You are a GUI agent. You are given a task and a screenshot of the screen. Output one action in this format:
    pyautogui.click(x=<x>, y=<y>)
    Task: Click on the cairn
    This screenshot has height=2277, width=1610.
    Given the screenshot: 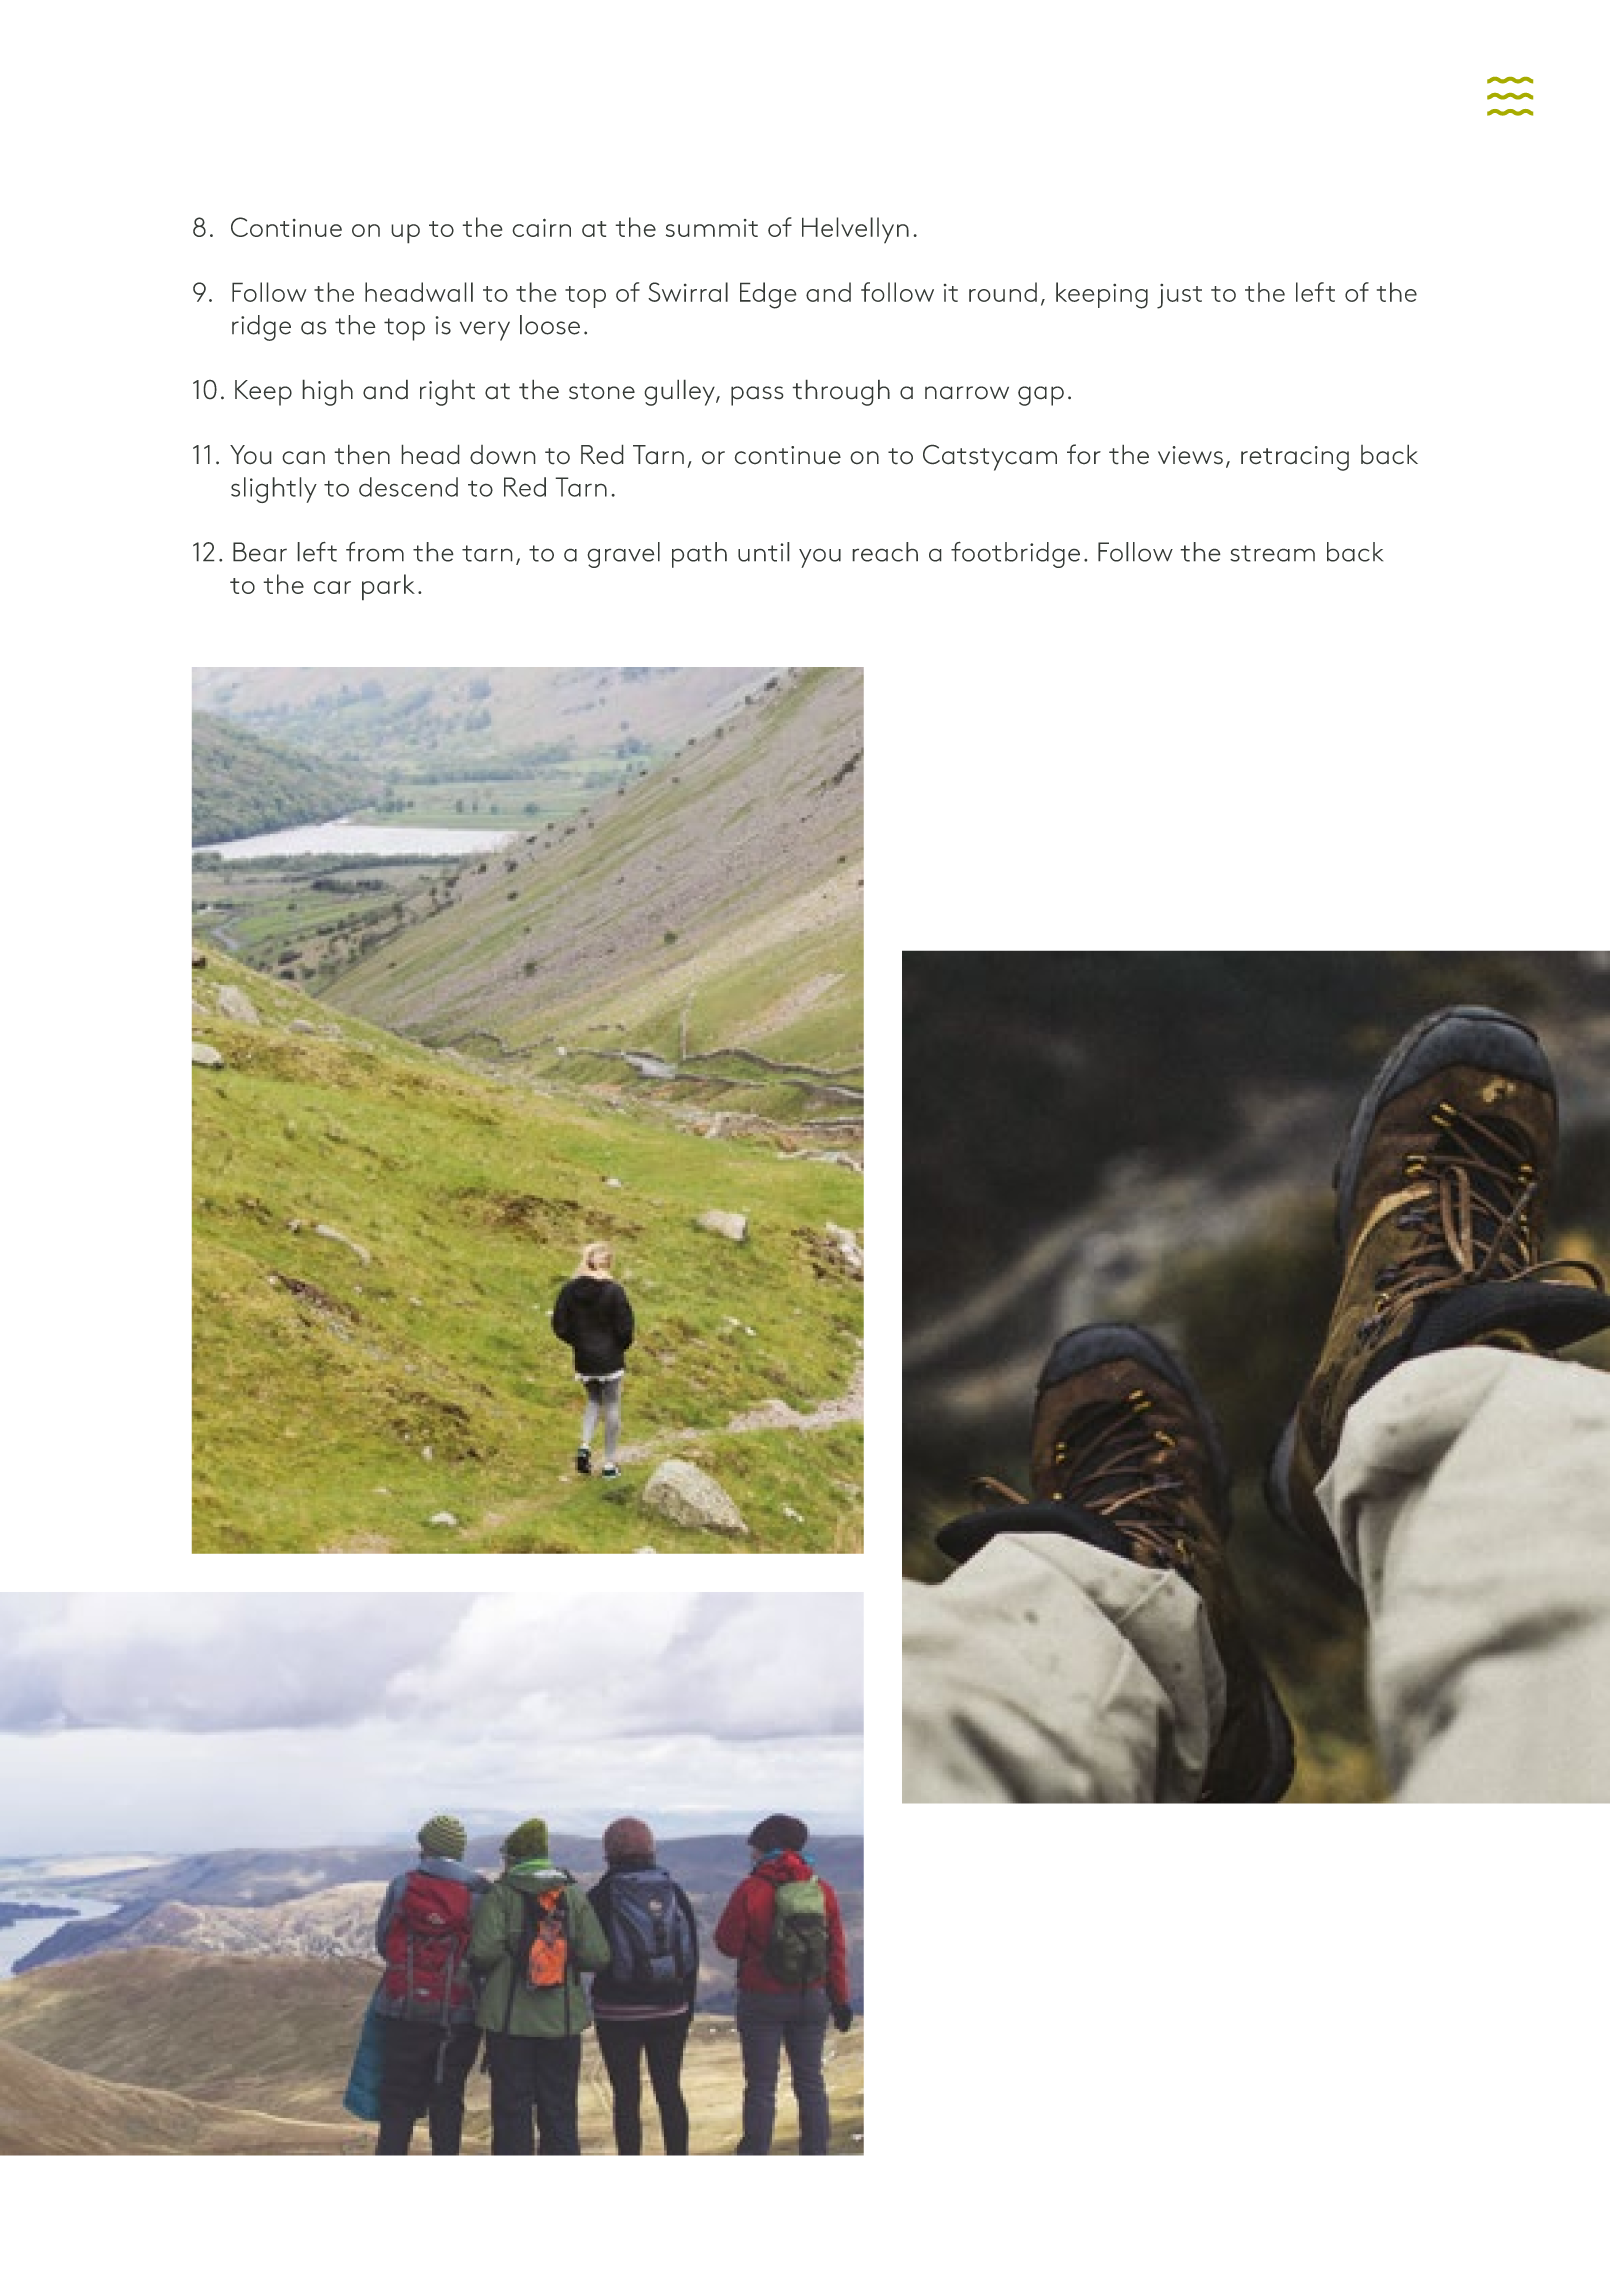 What is the action you would take?
    pyautogui.click(x=541, y=227)
